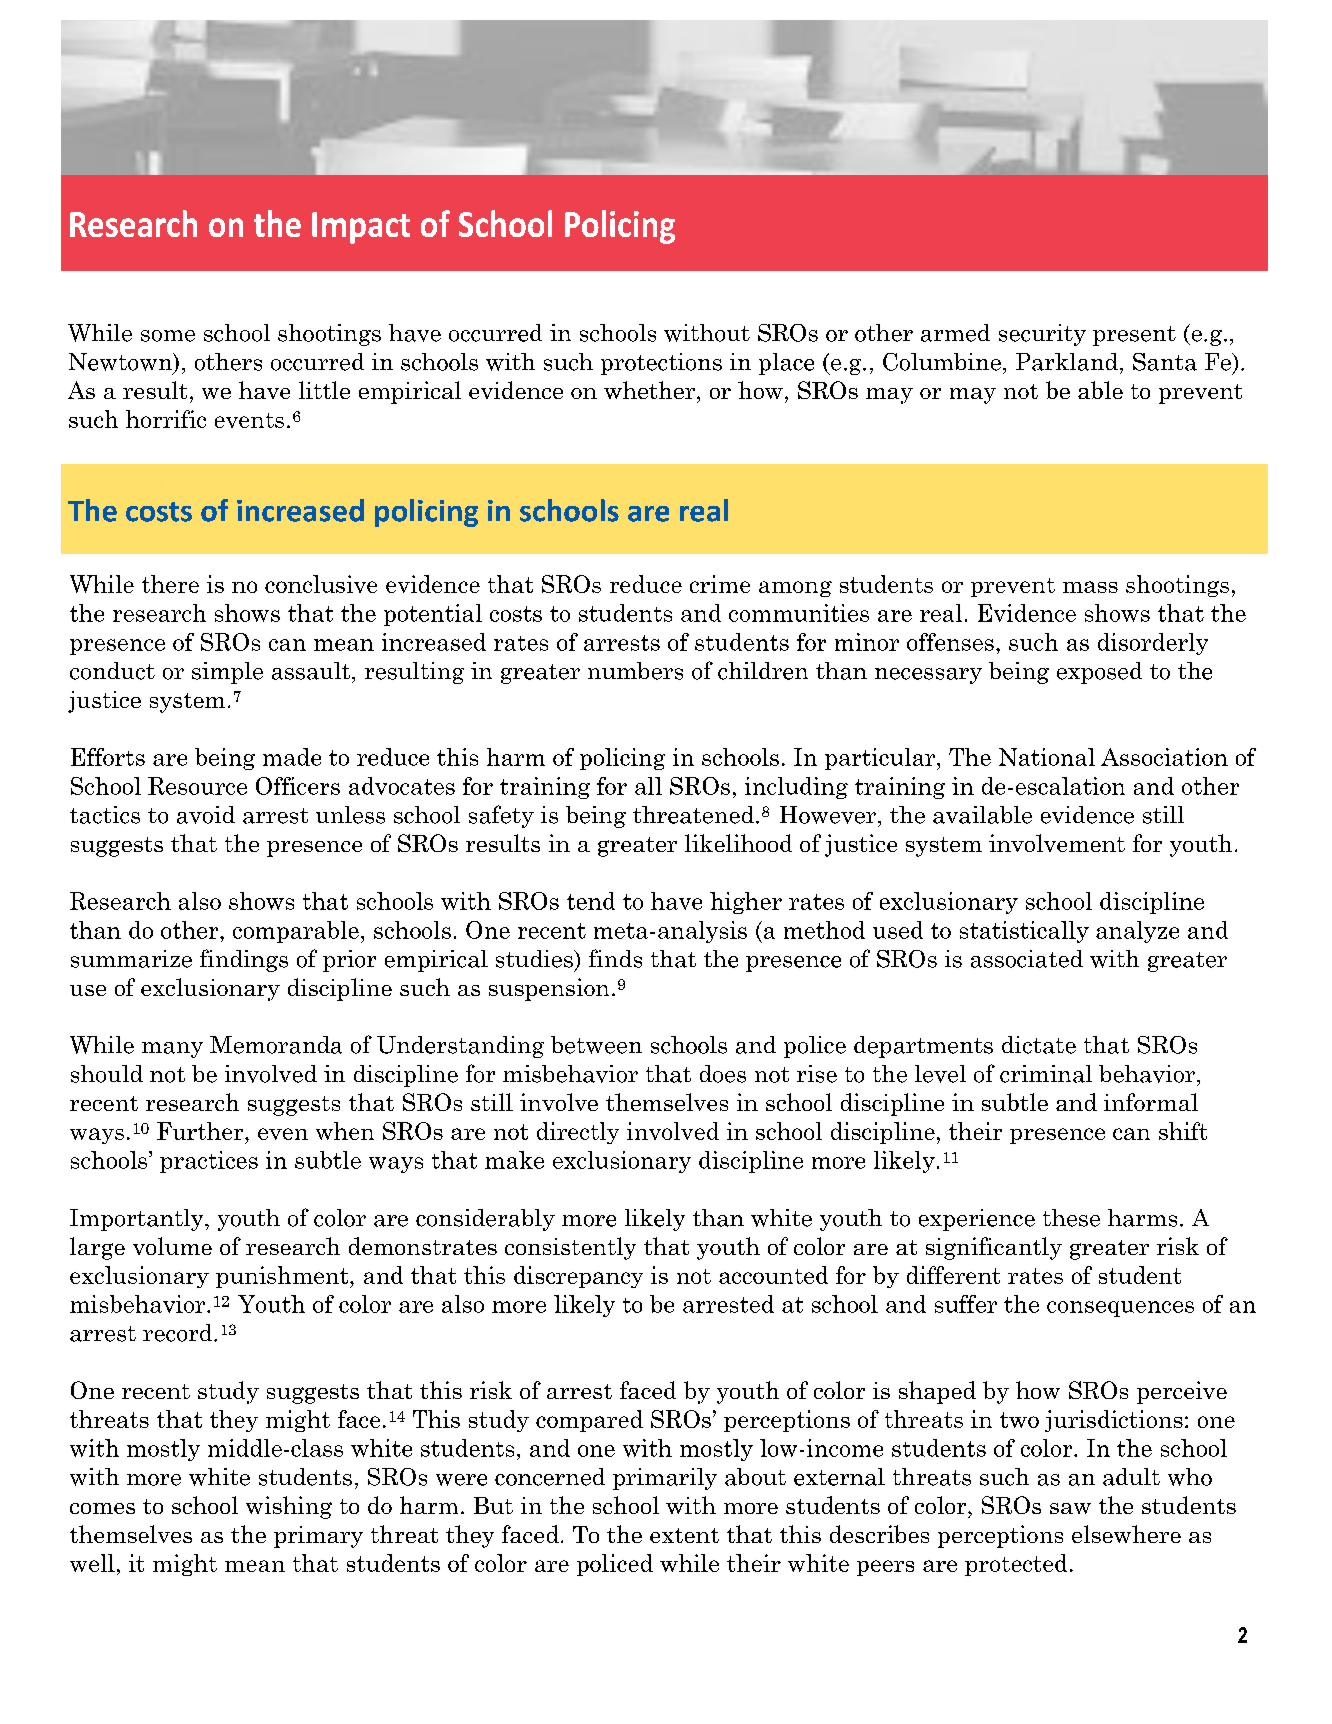 This screenshot has width=1332, height=1724. Describe the element at coordinates (1151, 1102) in the screenshot. I see `informal` at that location.
